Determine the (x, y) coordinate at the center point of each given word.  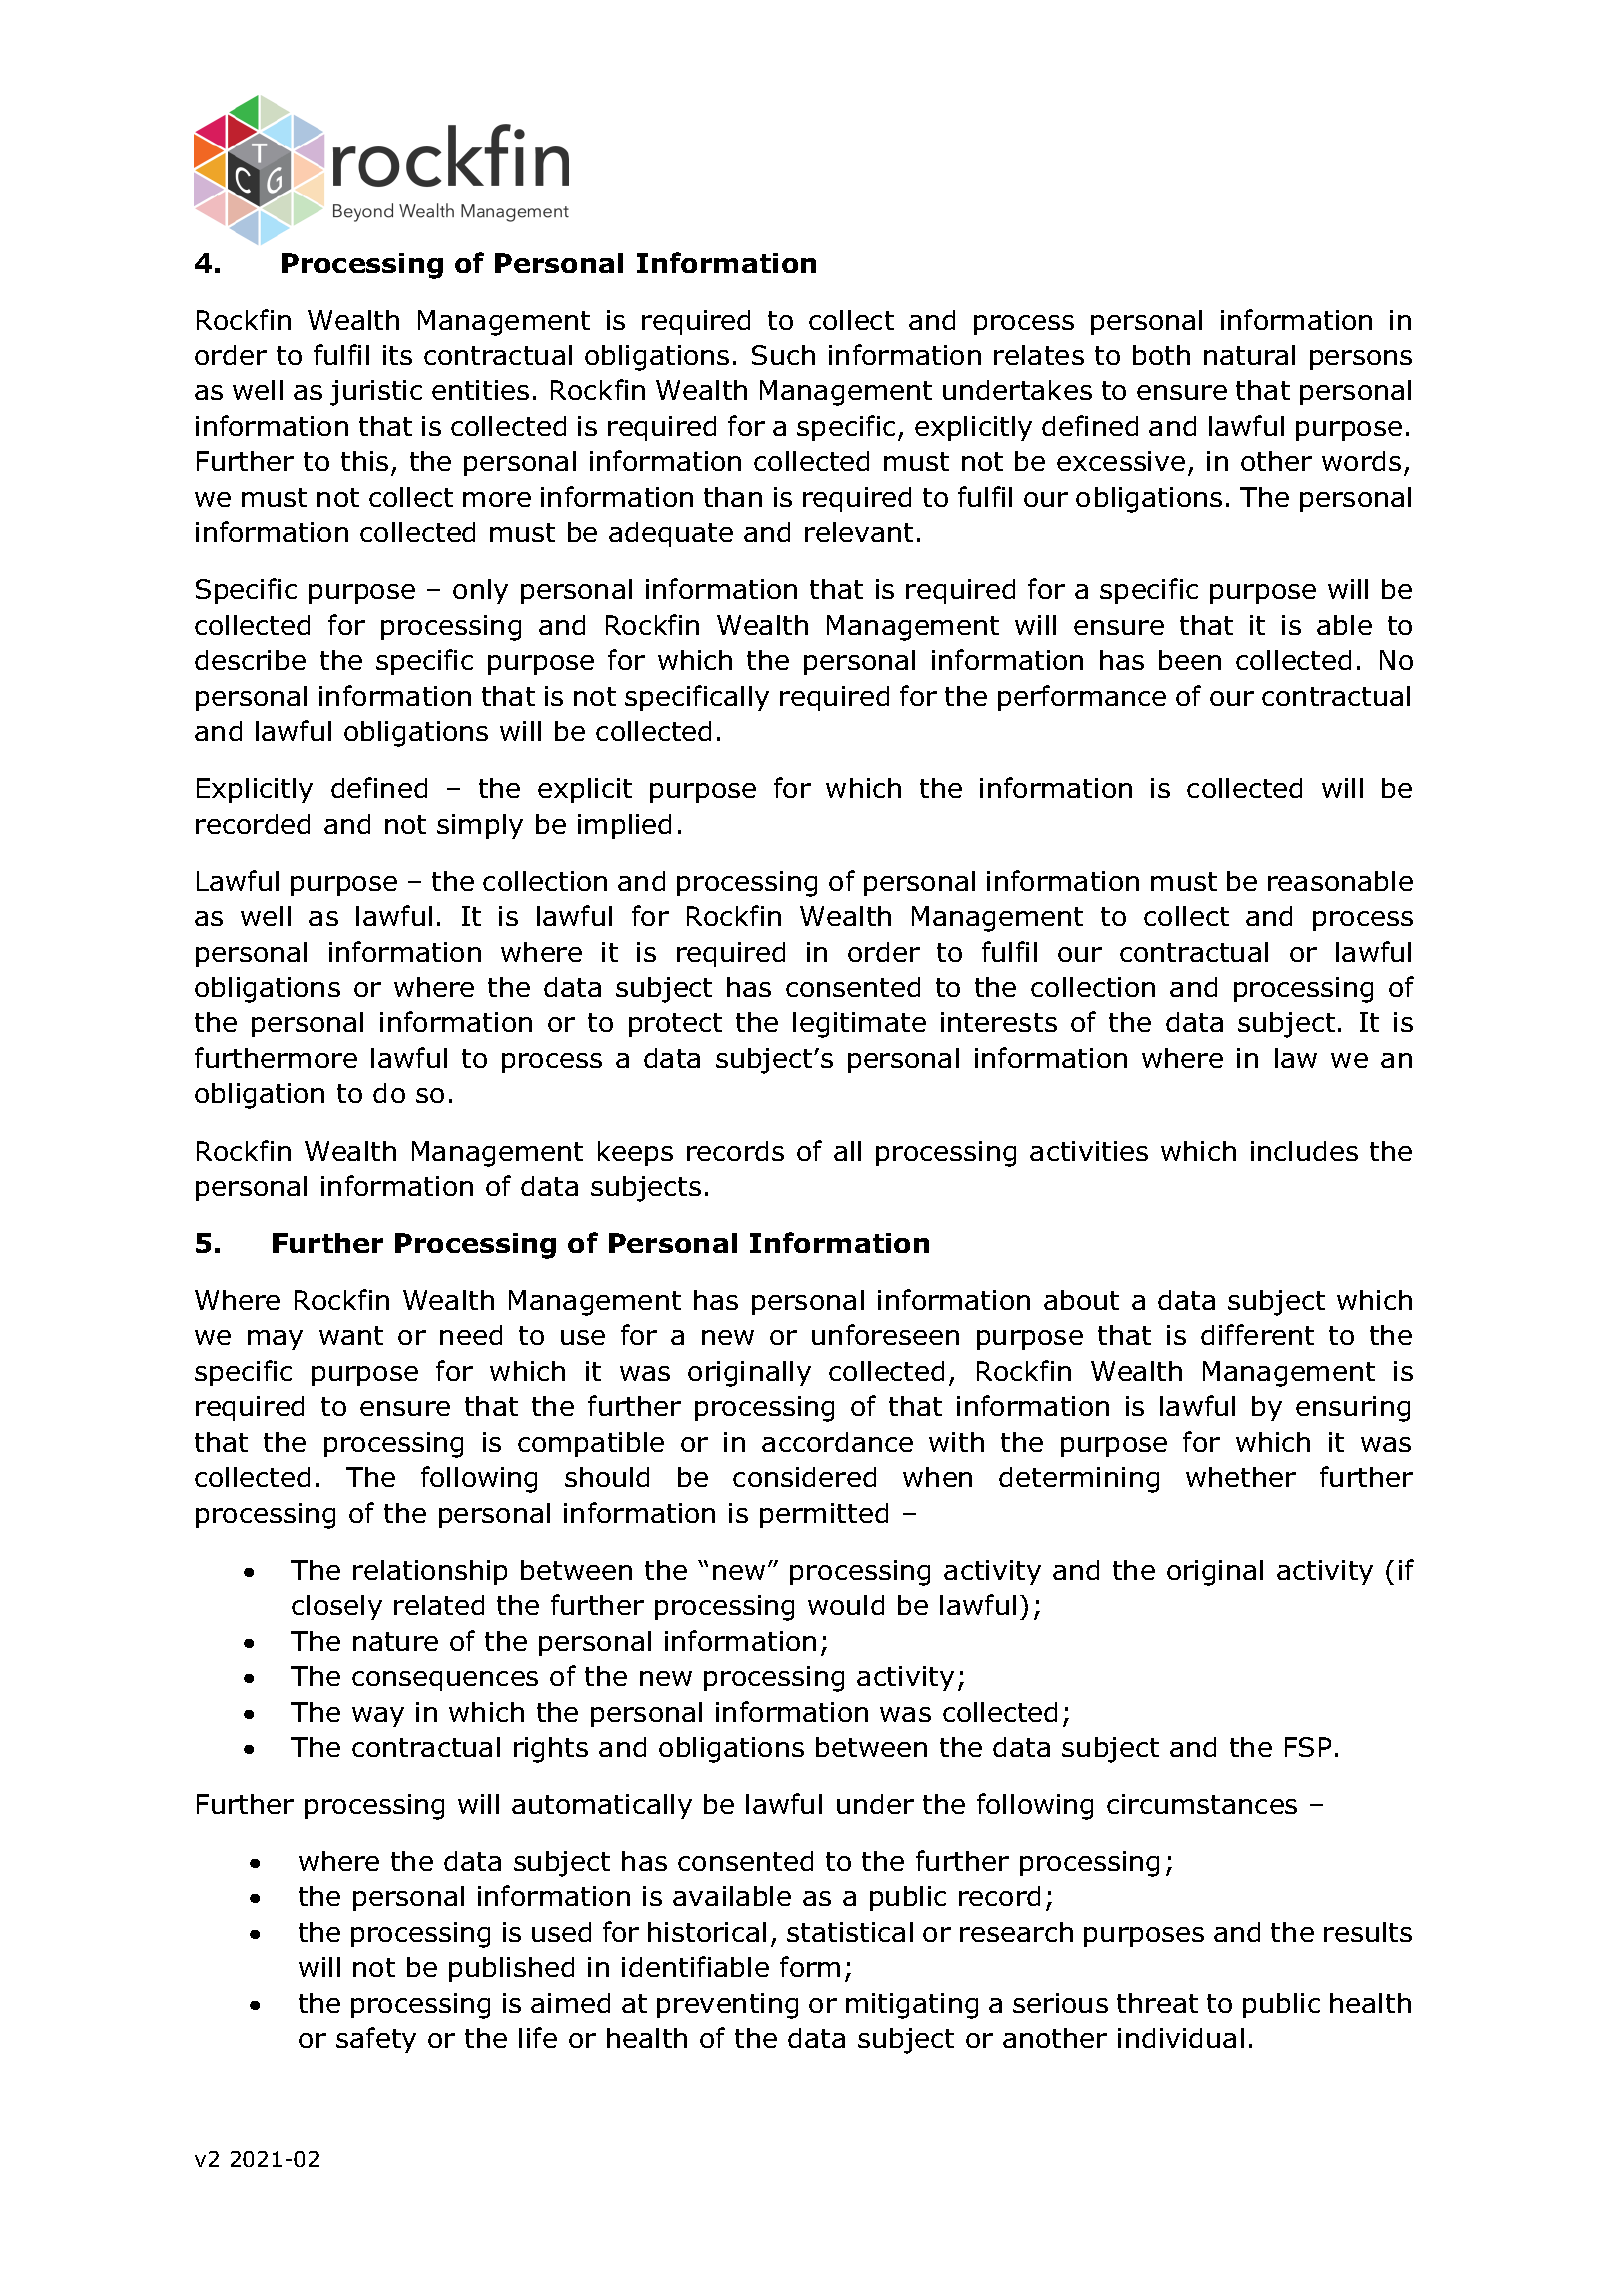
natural (1249, 355)
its (397, 355)
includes (1304, 1151)
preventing (727, 2006)
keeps (635, 1153)
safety (376, 2040)
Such (783, 355)
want (351, 1335)
